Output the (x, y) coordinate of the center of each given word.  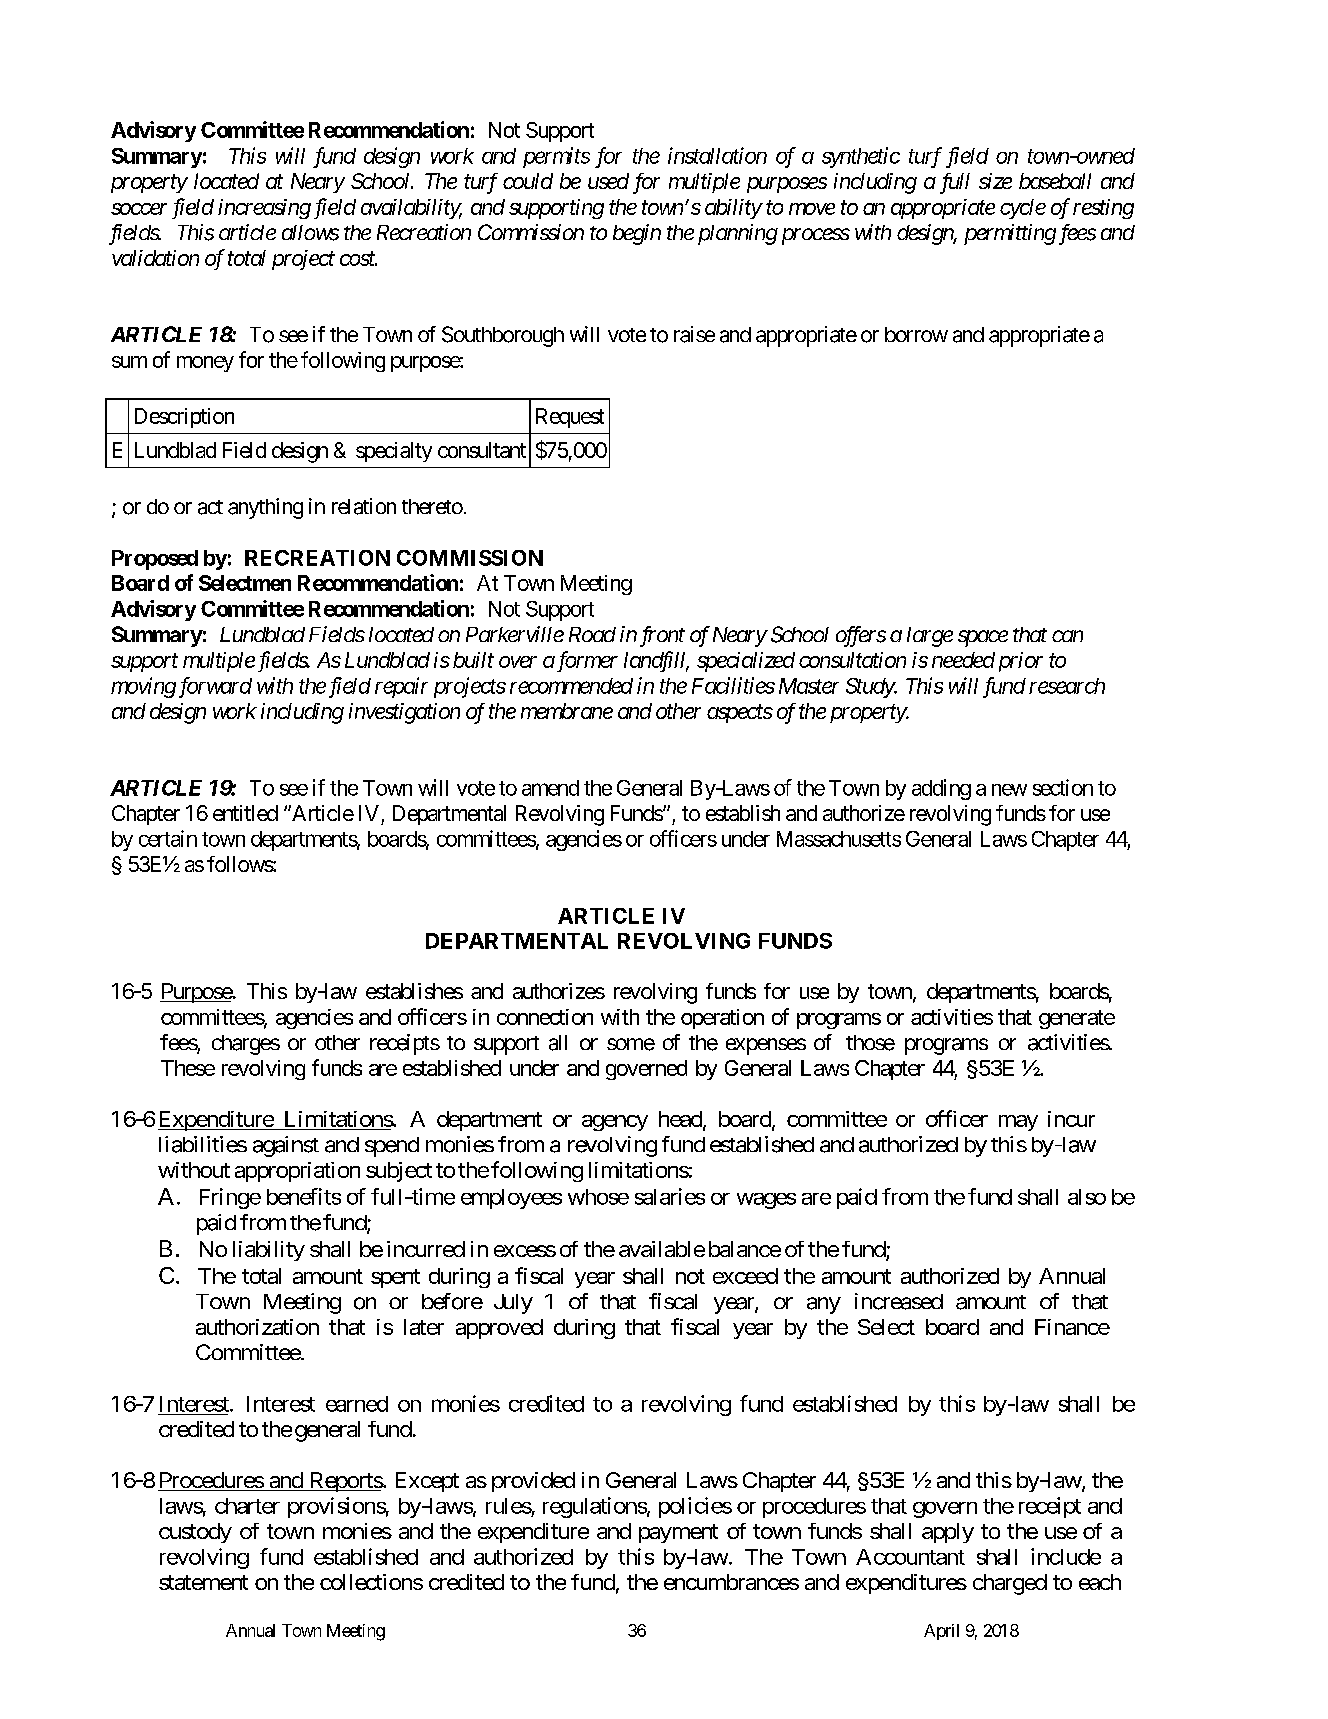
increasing (264, 209)
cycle (1023, 209)
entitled (245, 813)
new (1009, 790)
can (1067, 636)
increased (899, 1301)
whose (598, 1197)
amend (550, 788)
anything (265, 508)
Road (592, 634)
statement (203, 1582)
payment (678, 1533)
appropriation (297, 1172)
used (608, 181)
